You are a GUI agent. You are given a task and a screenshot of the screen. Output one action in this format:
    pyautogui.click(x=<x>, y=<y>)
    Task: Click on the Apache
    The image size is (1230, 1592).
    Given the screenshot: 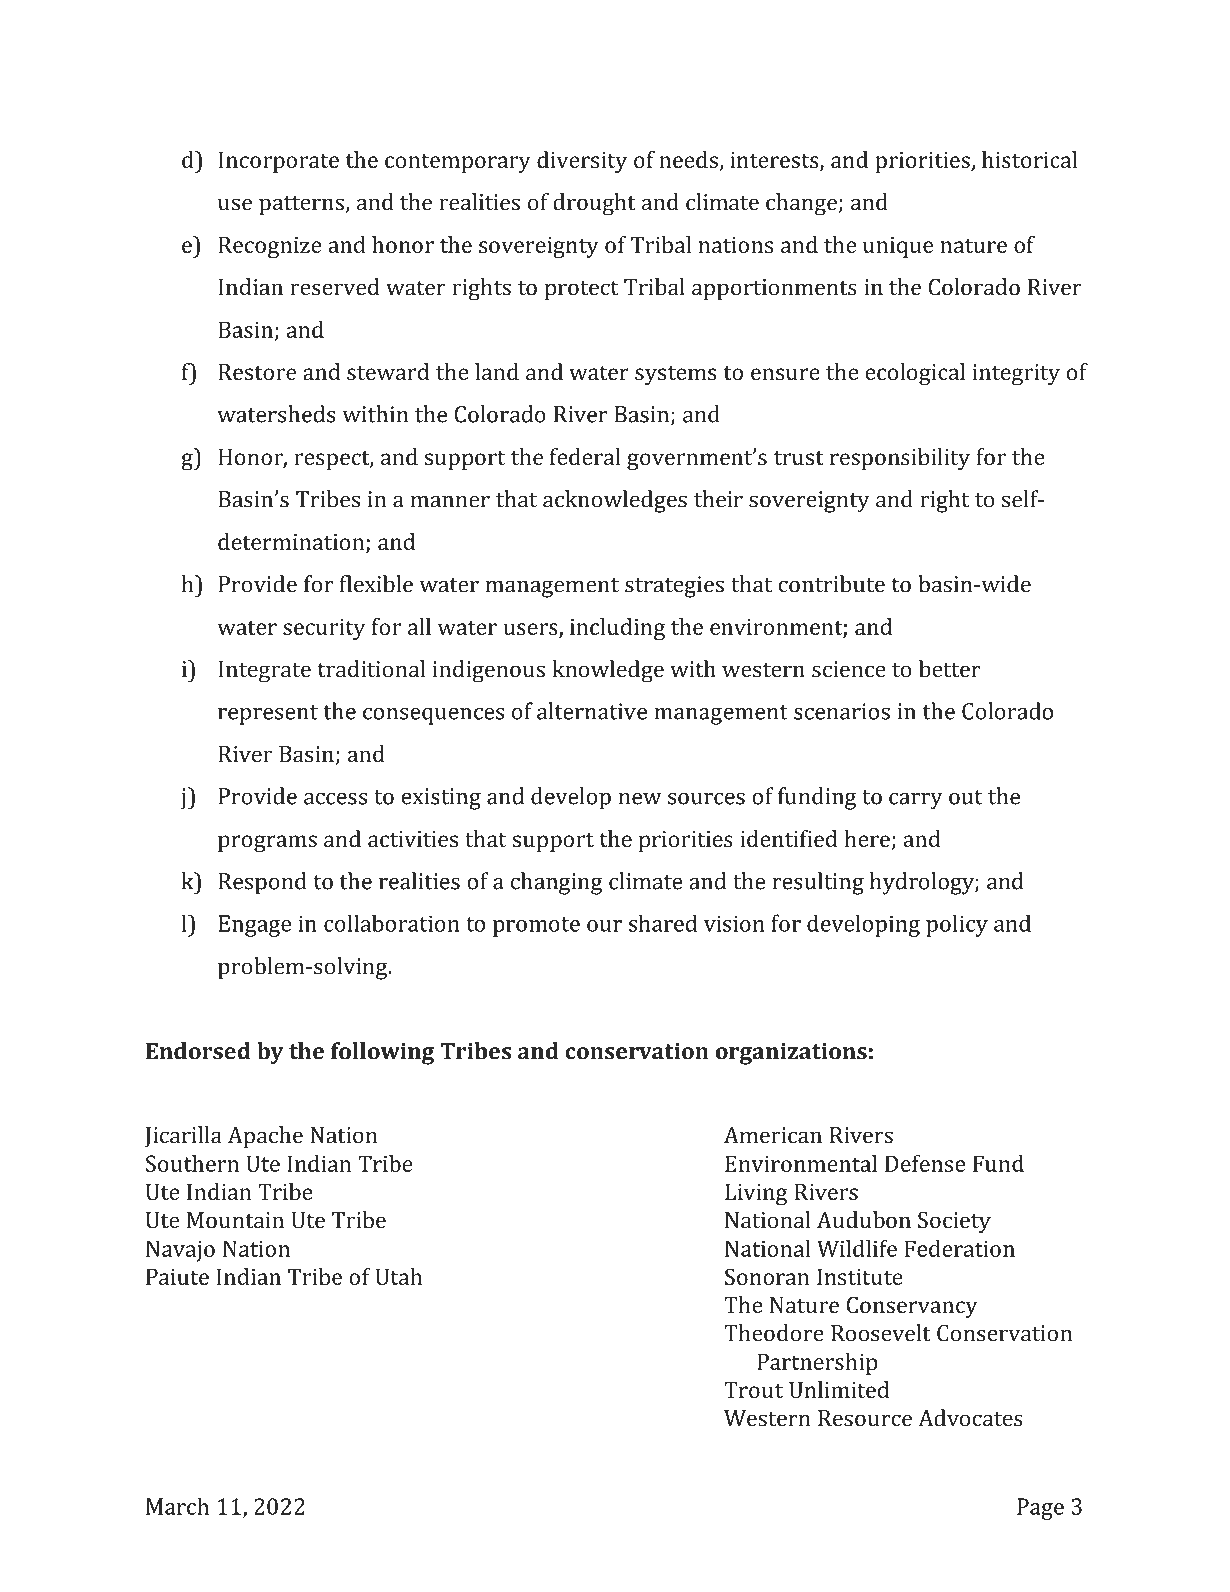 What is the action you would take?
    pyautogui.click(x=265, y=1137)
